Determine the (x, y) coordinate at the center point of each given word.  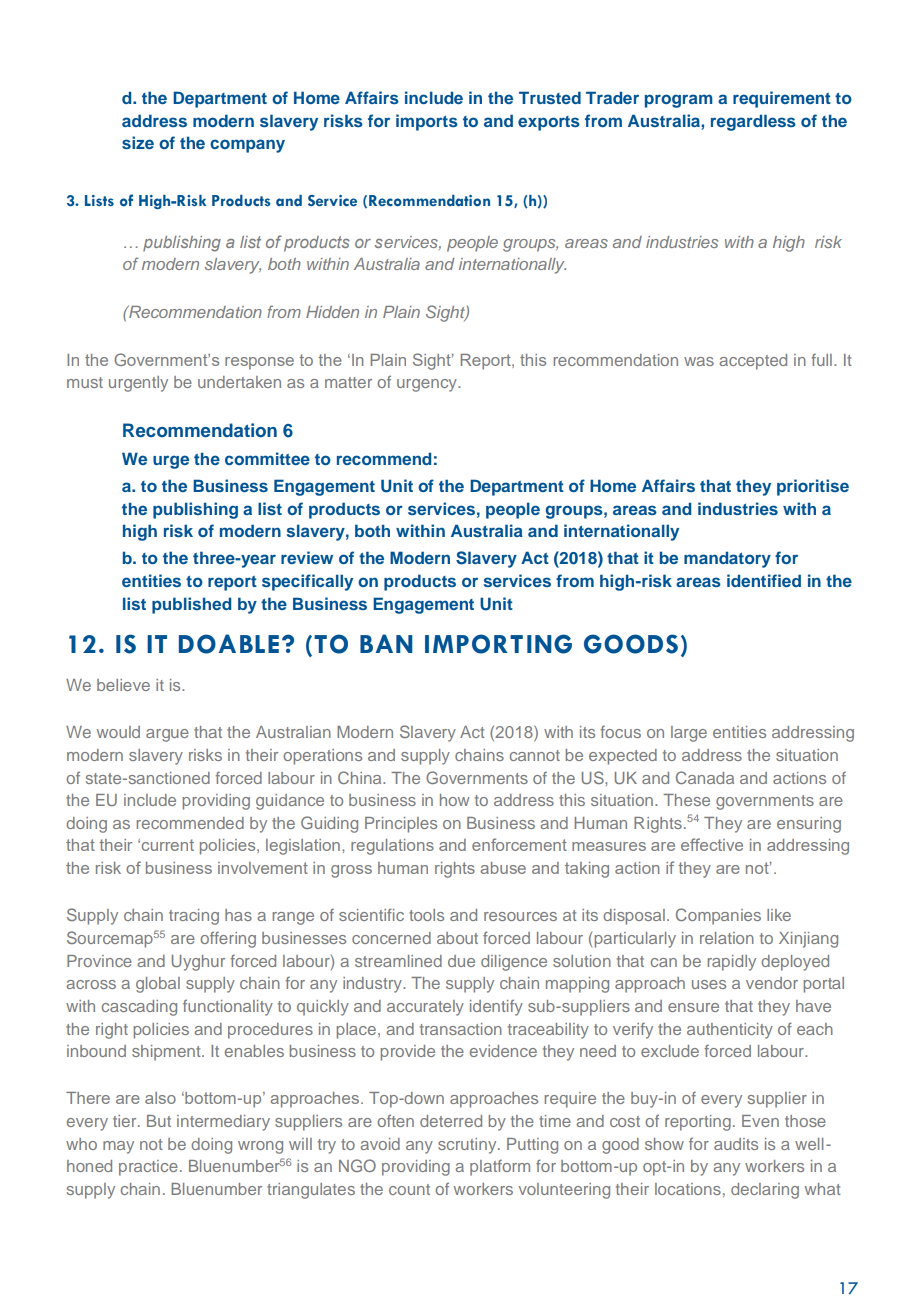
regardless (753, 122)
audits (736, 1144)
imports (427, 122)
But (159, 1121)
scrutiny (468, 1146)
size (138, 142)
